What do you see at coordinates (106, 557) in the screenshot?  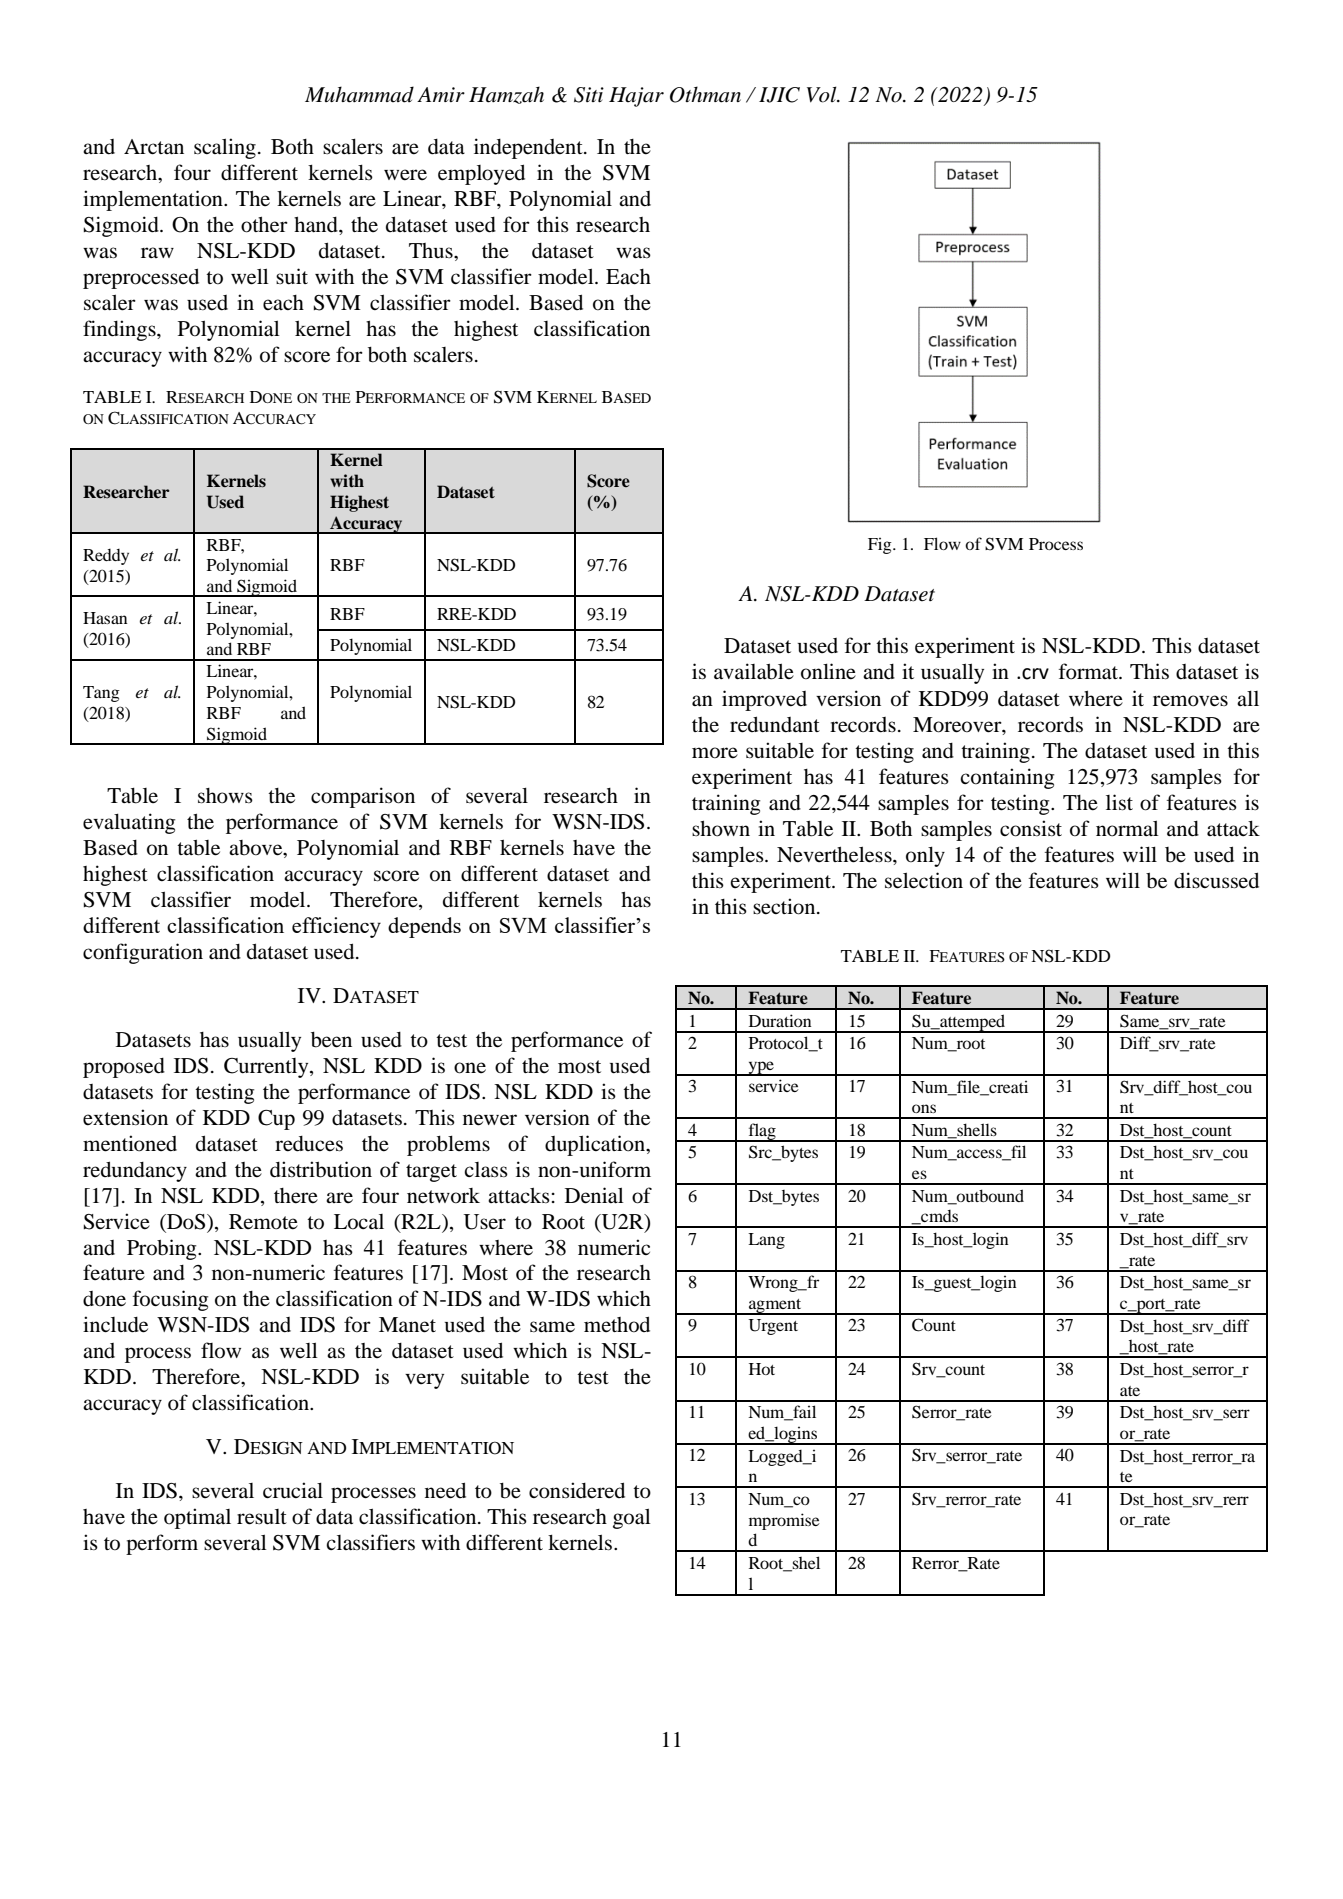 I see `Reddy` at bounding box center [106, 557].
